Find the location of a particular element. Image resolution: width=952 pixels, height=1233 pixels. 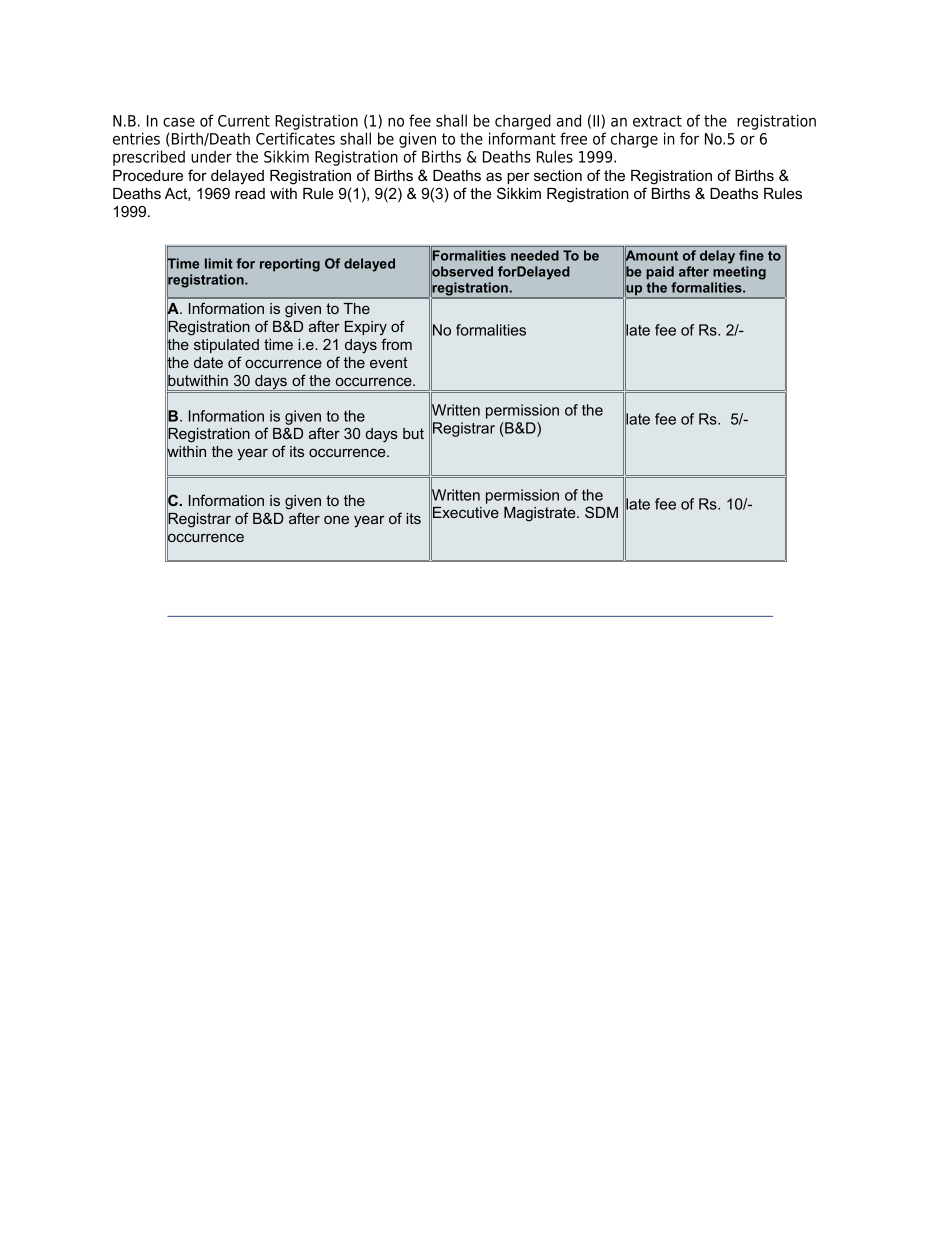

case is located at coordinates (179, 122).
